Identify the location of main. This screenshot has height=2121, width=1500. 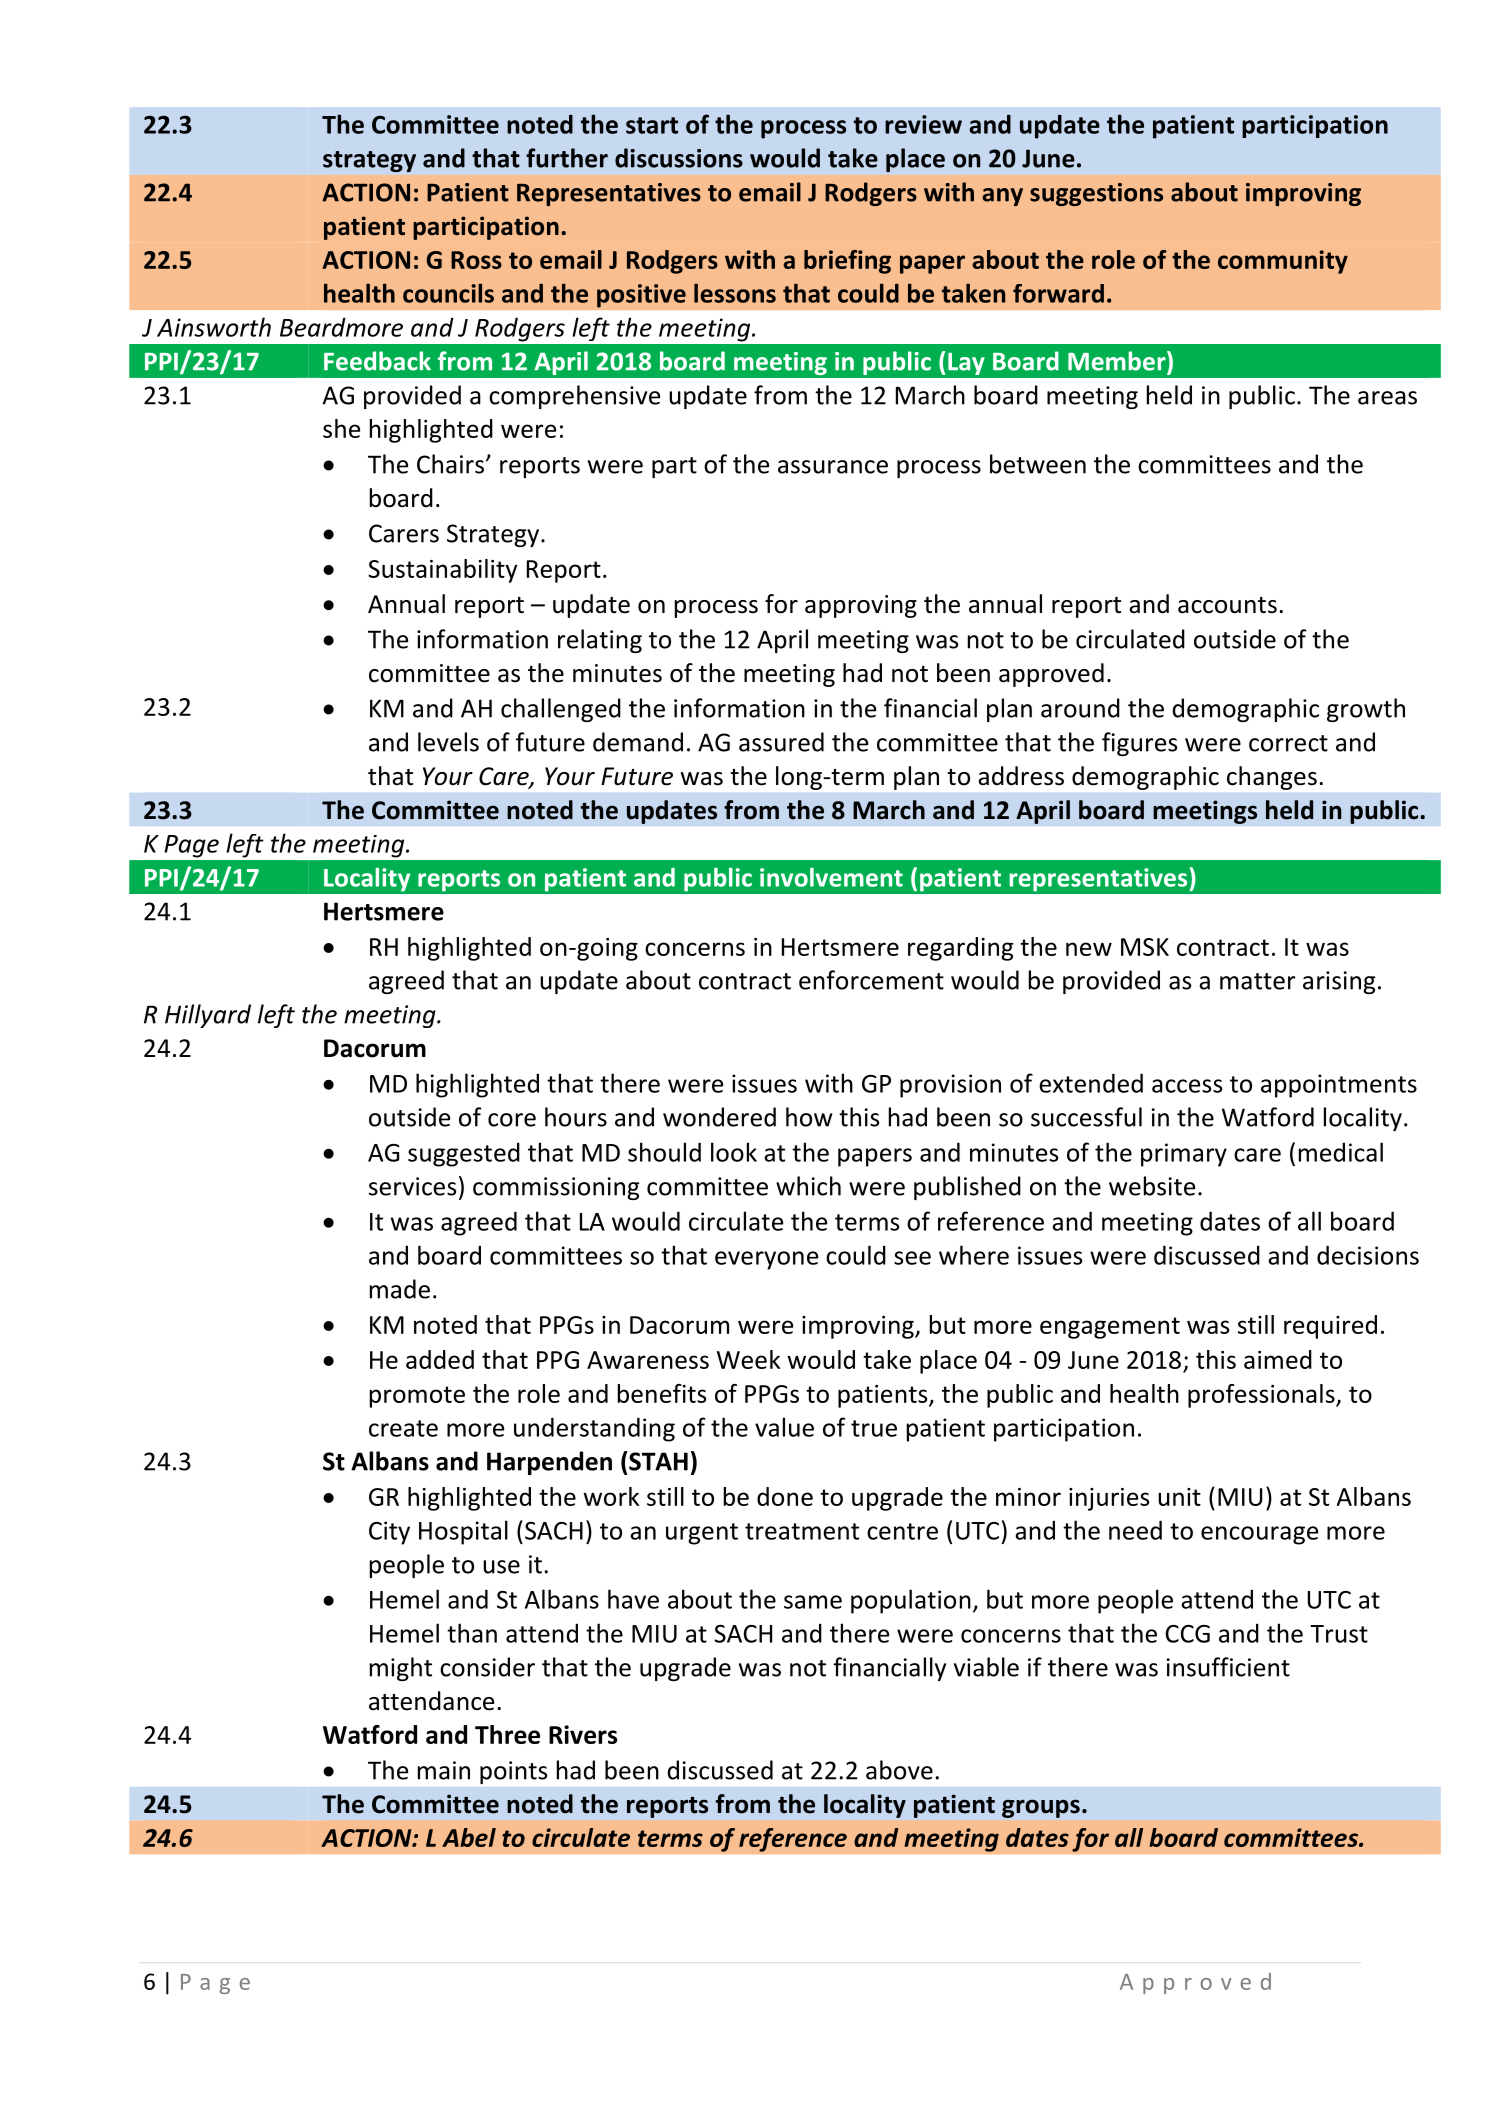
(444, 1770).
